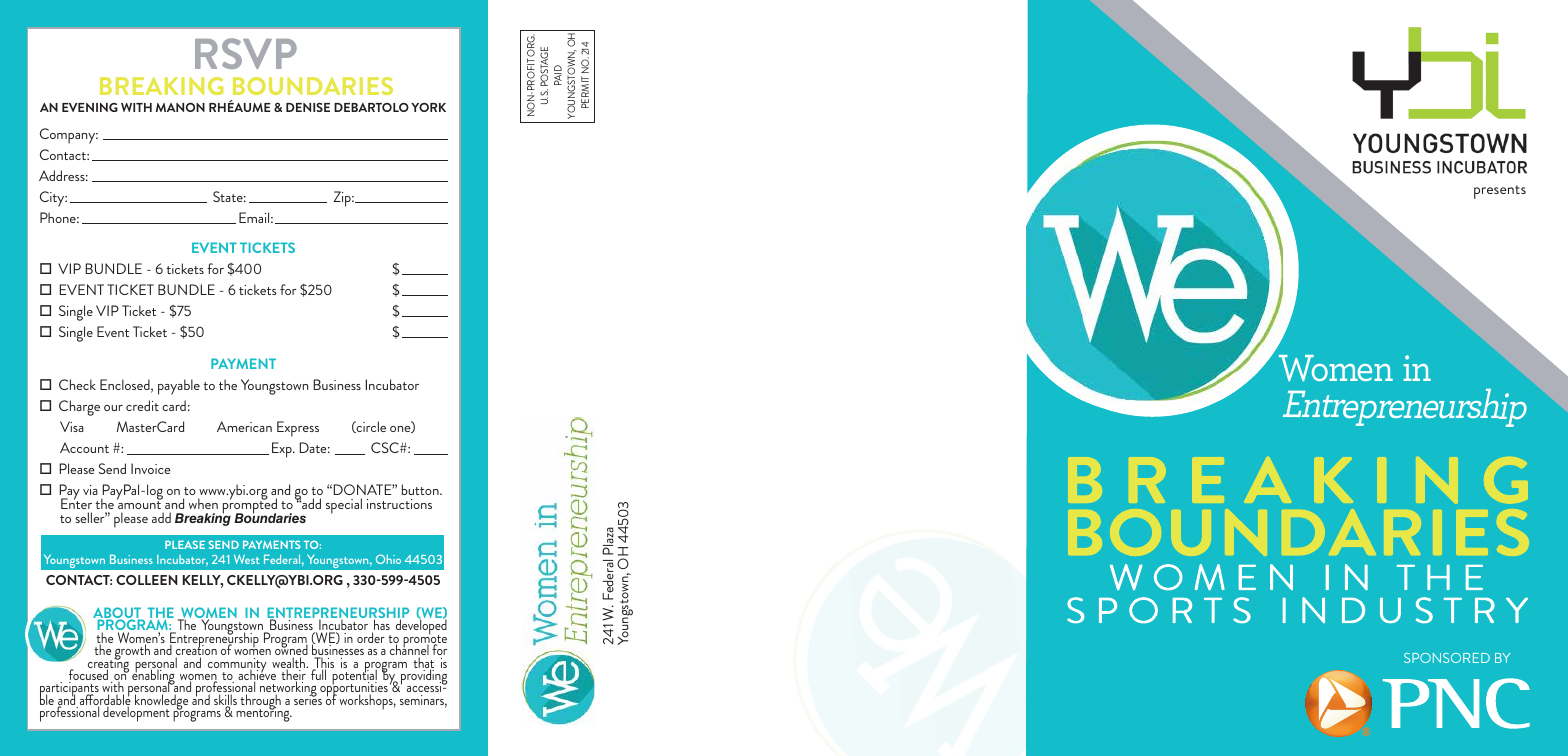  I want to click on YORK, so click(428, 107).
